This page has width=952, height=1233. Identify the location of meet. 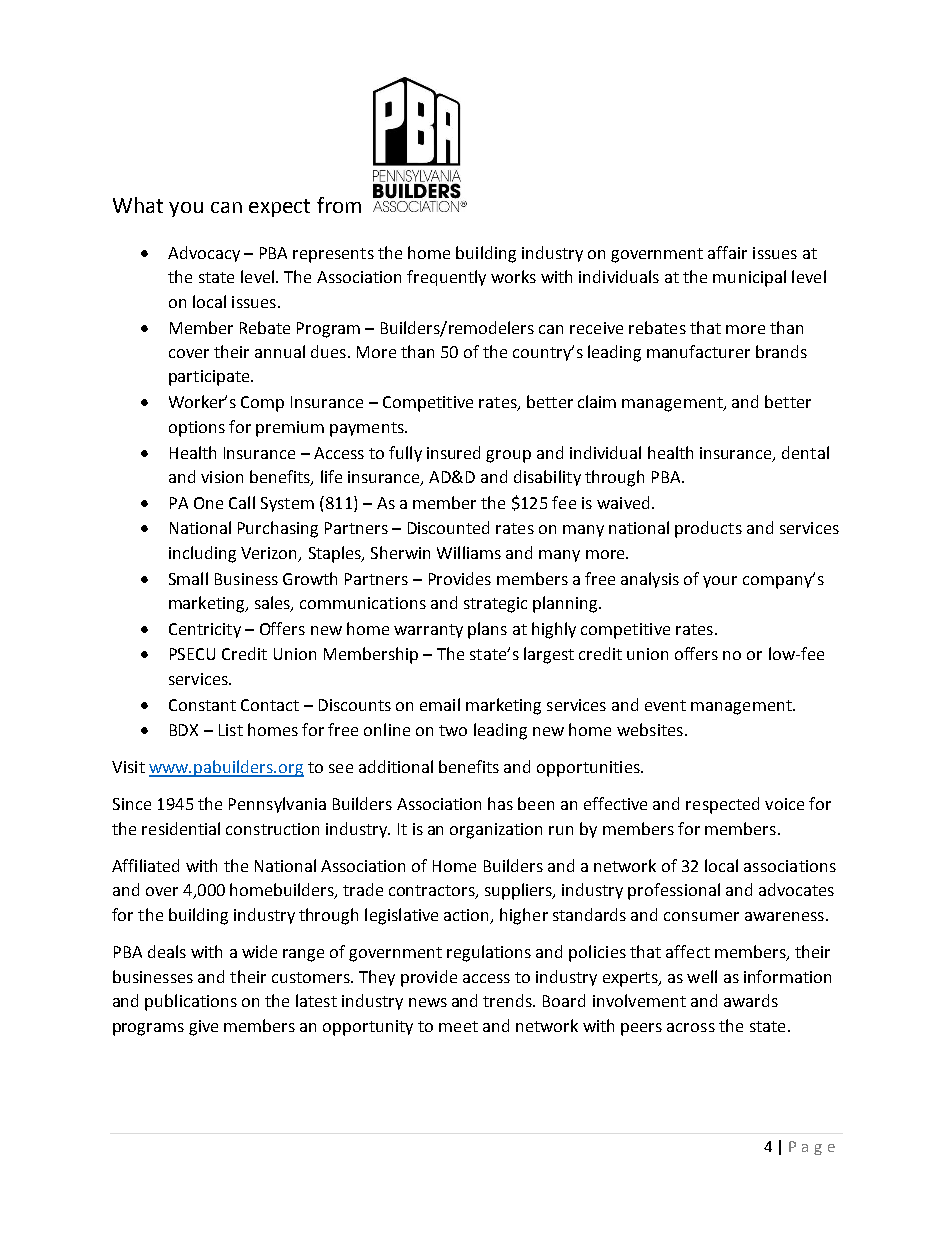
(458, 1026).
